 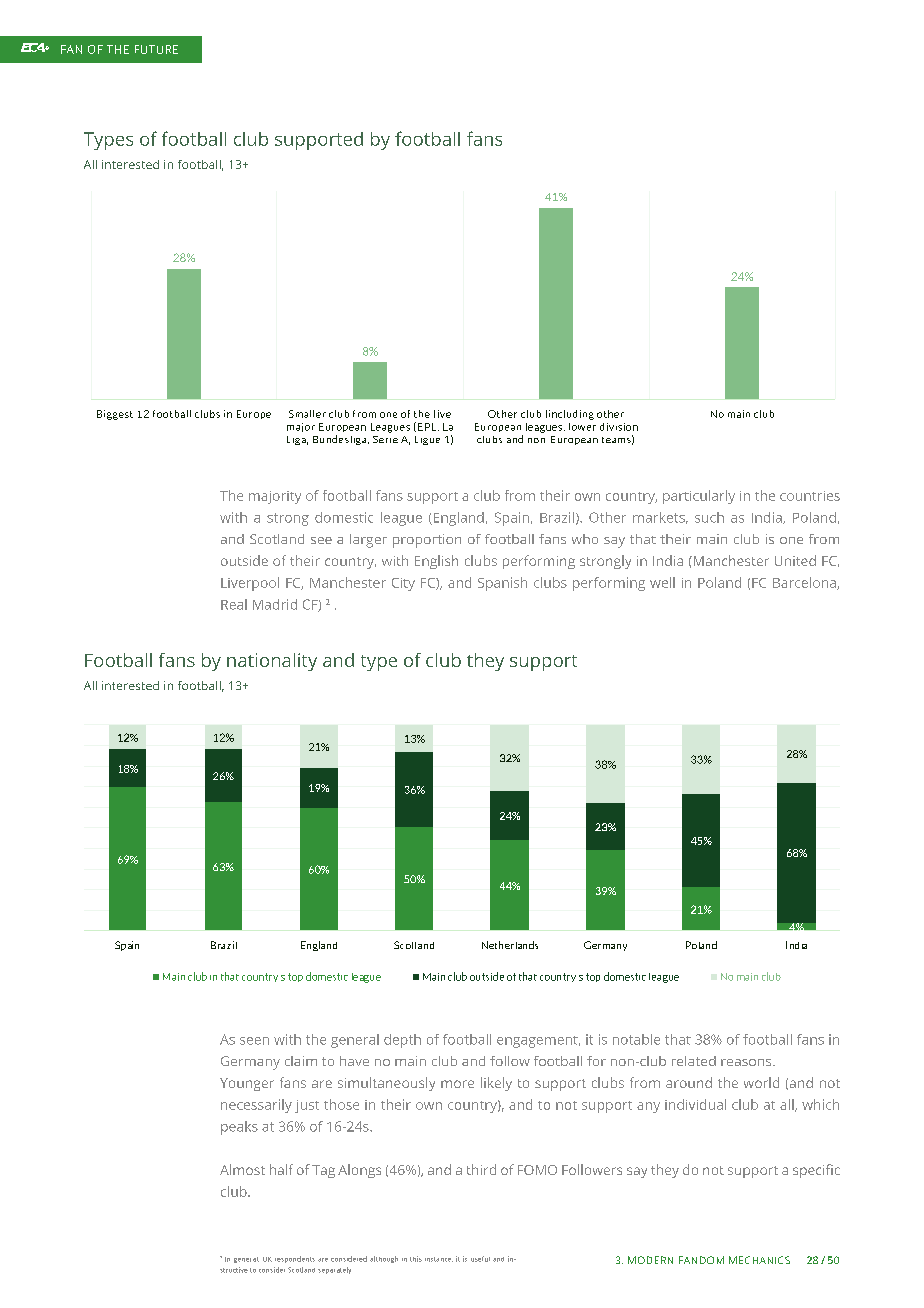 I want to click on division, so click(x=619, y=427).
